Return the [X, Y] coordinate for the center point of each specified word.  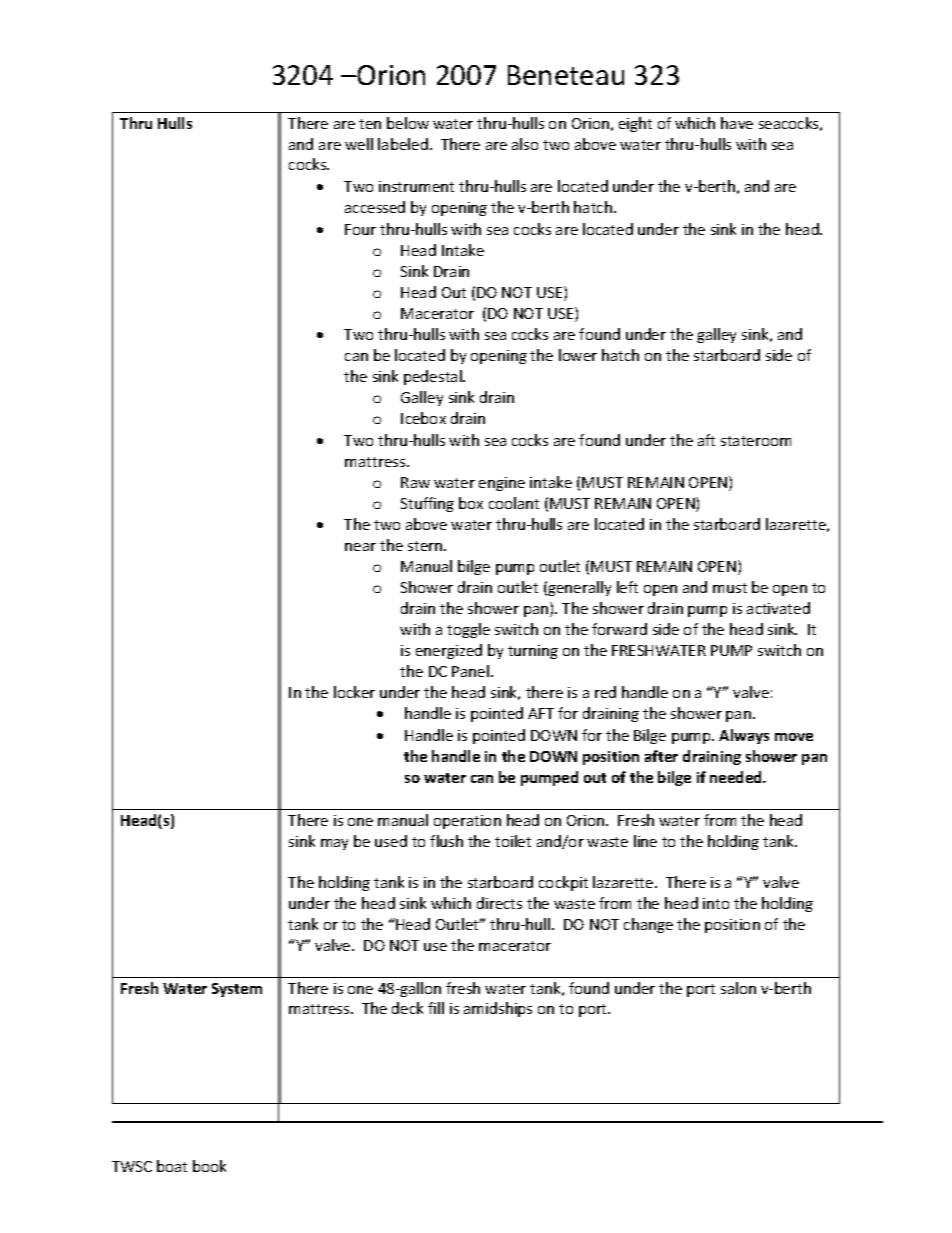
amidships [498, 1009]
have [737, 123]
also [525, 144]
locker [354, 692]
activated [778, 608]
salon [738, 988]
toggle [468, 630]
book [209, 1166]
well [359, 144]
